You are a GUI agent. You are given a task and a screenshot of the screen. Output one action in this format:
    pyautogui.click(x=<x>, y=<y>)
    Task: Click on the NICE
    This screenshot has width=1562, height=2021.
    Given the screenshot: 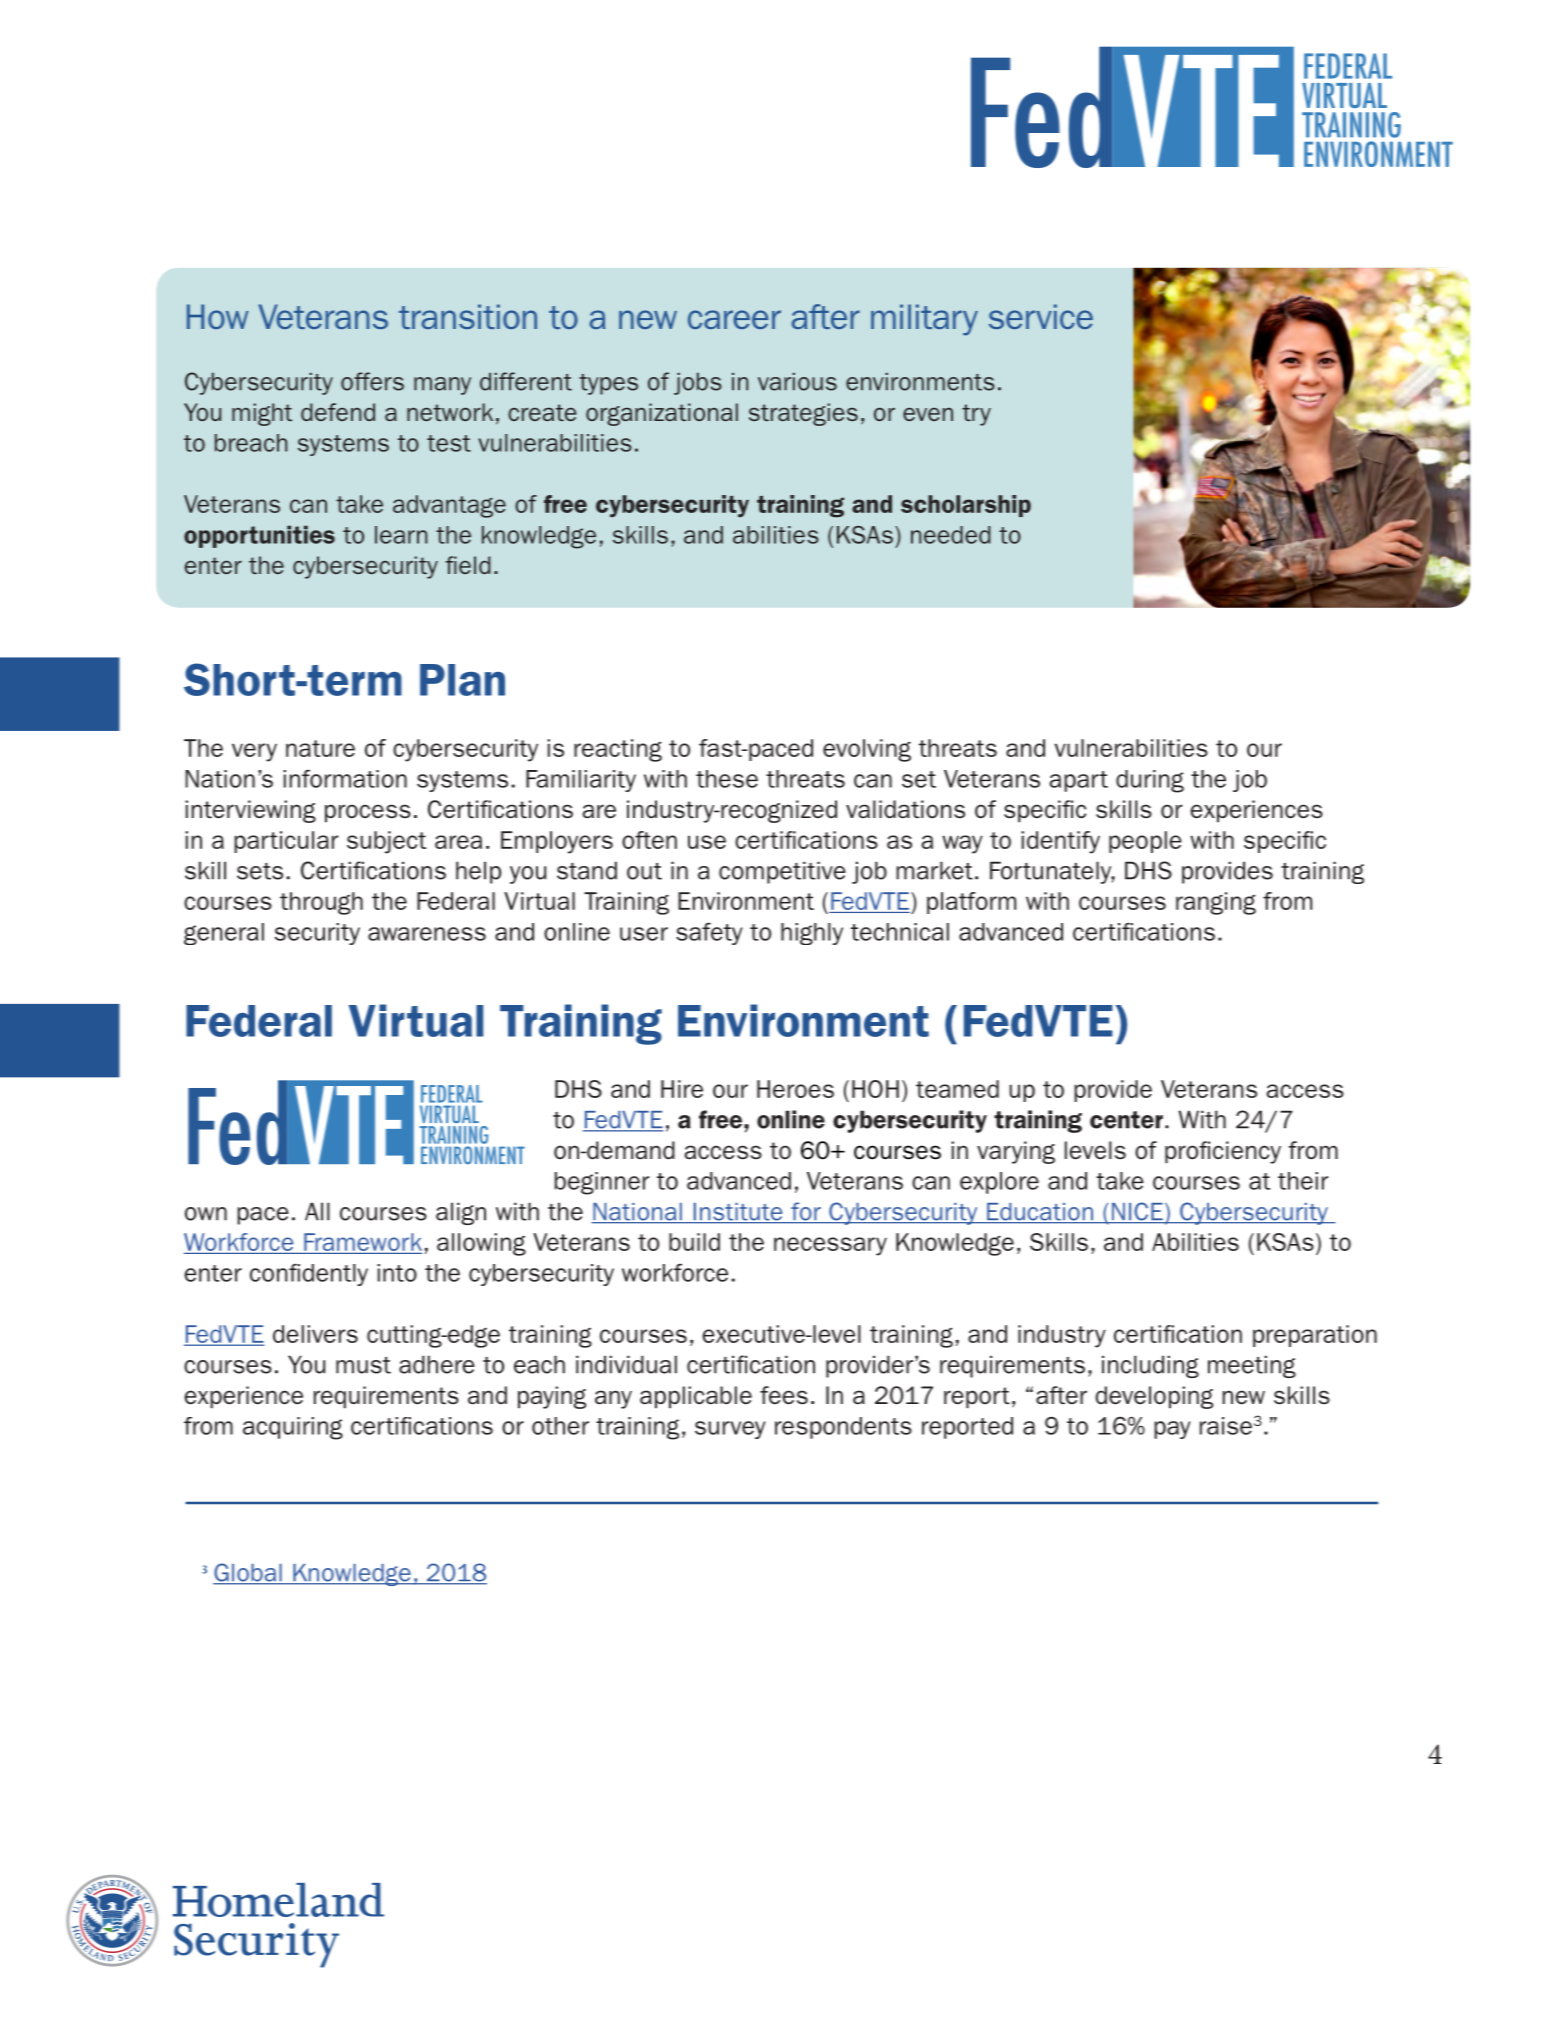 What is the action you would take?
    pyautogui.click(x=1137, y=1212)
